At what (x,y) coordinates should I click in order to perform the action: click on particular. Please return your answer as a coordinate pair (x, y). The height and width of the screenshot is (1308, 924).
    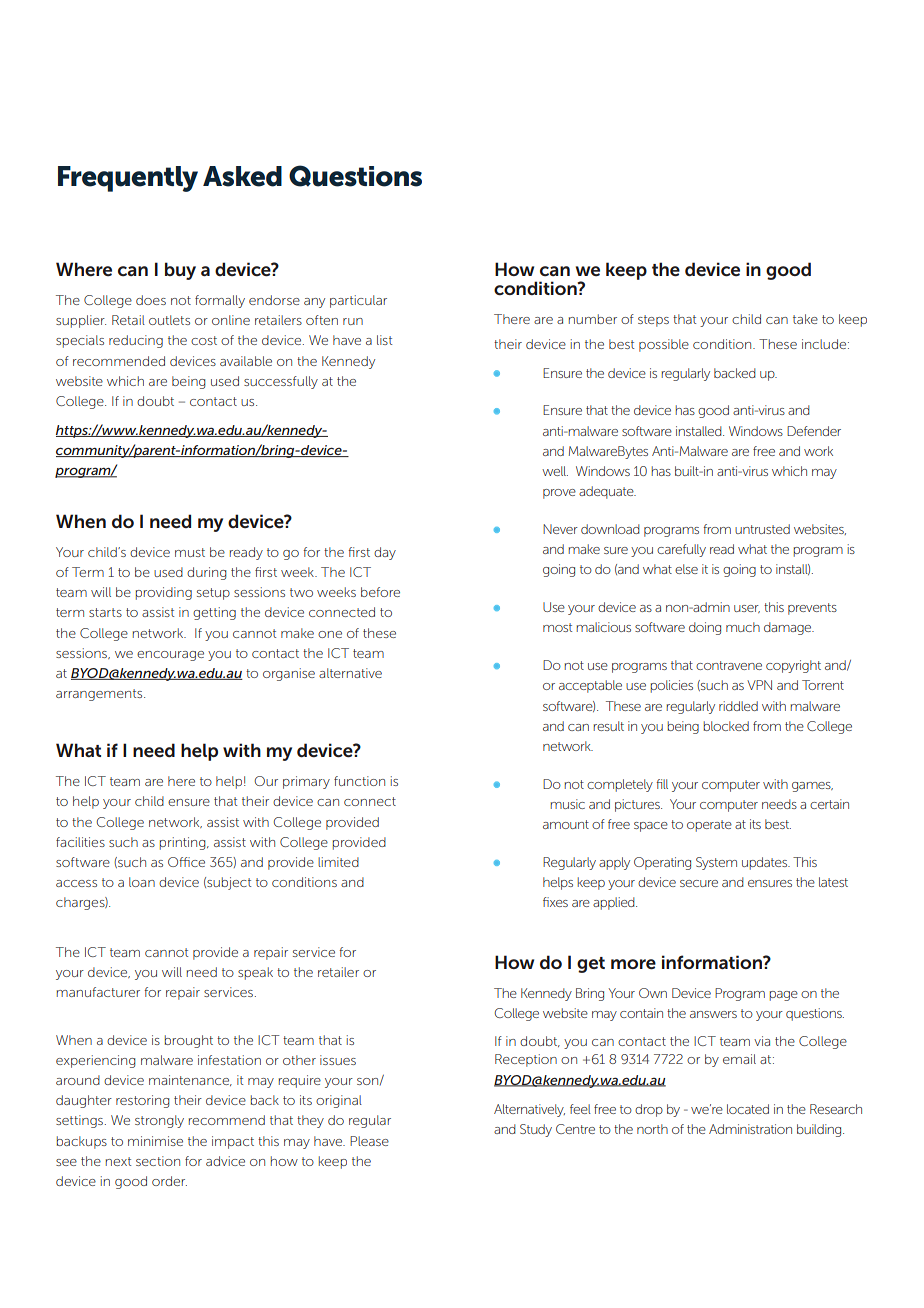
    Looking at the image, I should click on (358, 301).
